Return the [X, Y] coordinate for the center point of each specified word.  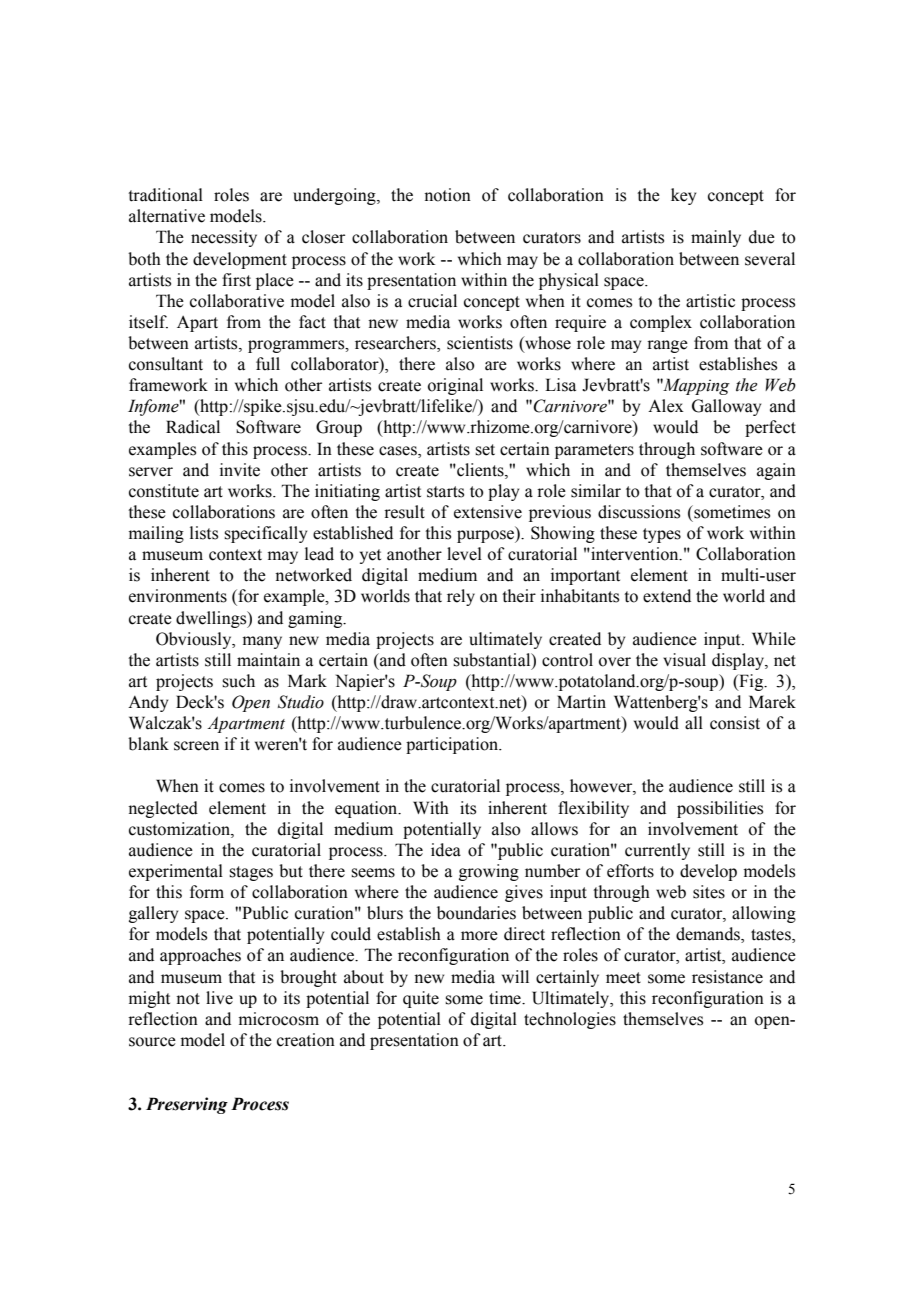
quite [421, 999]
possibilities [720, 809]
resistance [727, 977]
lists [204, 533]
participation [453, 745]
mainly [716, 238]
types [662, 535]
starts [445, 492]
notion [447, 195]
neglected [163, 809]
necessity [224, 238]
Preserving [187, 1105]
